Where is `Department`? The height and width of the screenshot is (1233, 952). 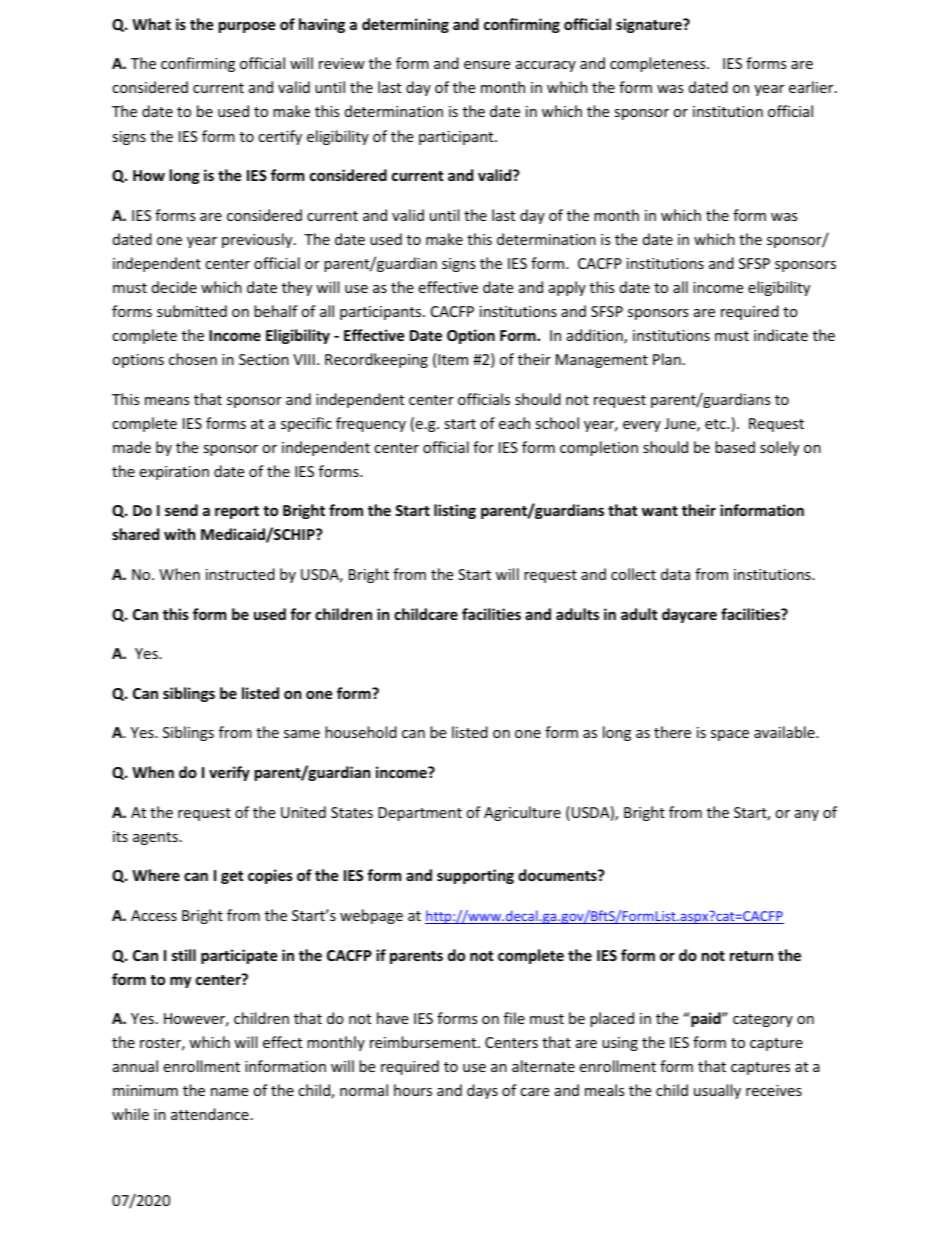
Department is located at coordinates (420, 814).
